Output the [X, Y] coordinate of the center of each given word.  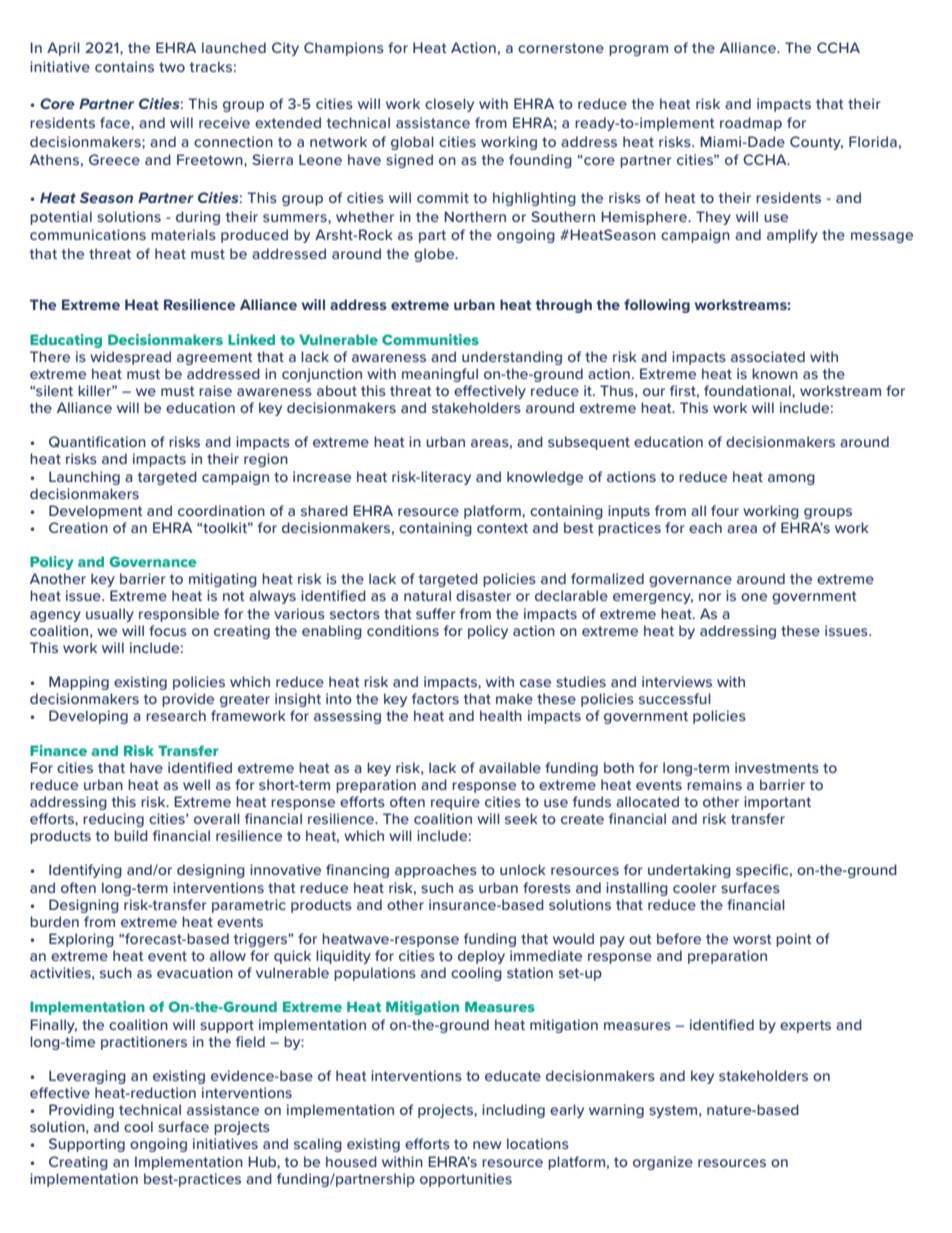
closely [449, 105]
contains [124, 66]
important [777, 803]
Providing [81, 1111]
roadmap [751, 124]
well [196, 784]
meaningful [440, 375]
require [455, 803]
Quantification [97, 441]
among [791, 479]
